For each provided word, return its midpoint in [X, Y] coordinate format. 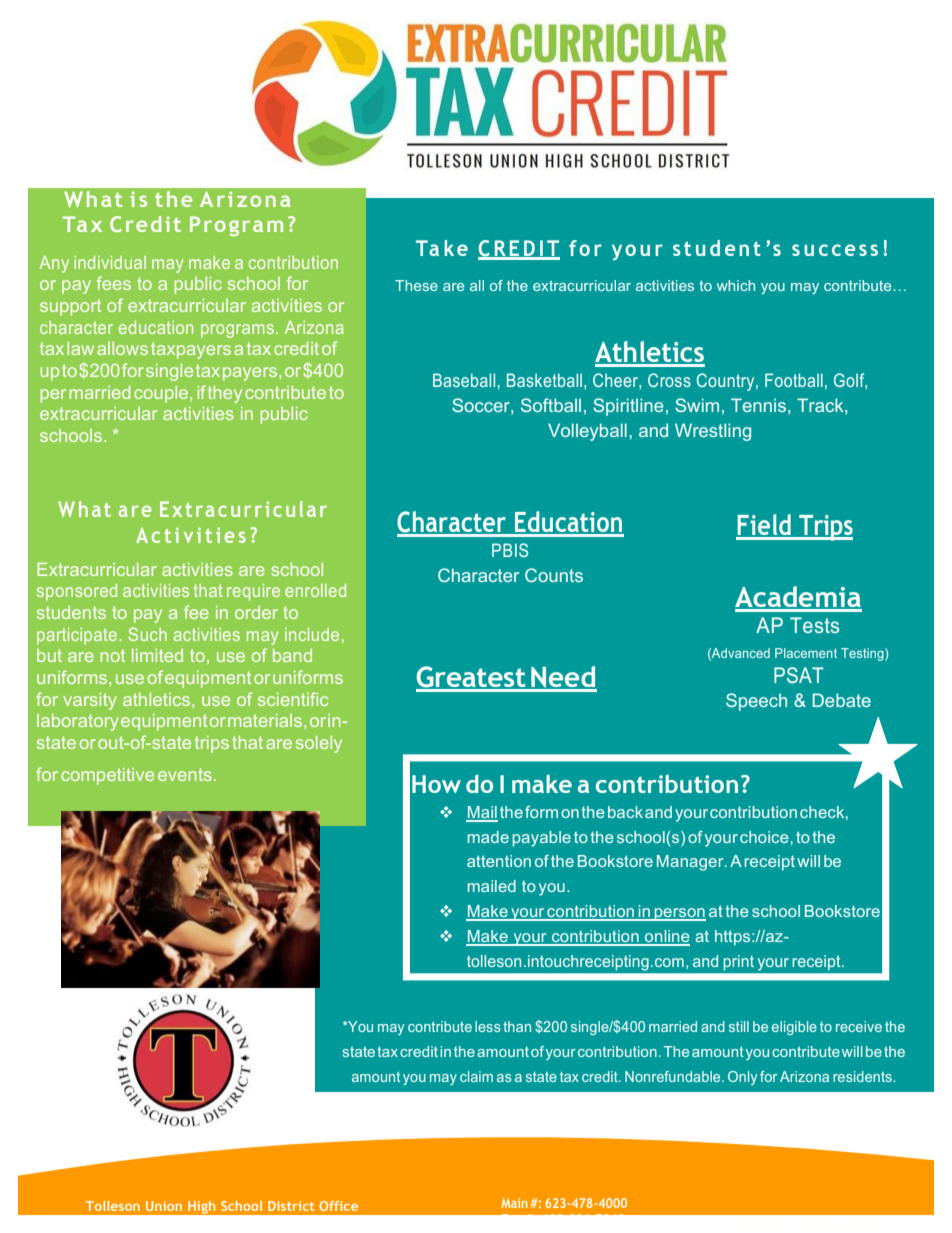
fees [114, 283]
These [416, 285]
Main [514, 1203]
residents [863, 1076]
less [488, 1026]
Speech [756, 702]
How [436, 784]
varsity [90, 701]
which [736, 285]
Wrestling [713, 432]
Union [164, 1206]
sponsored [77, 592]
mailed [492, 886]
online [666, 937]
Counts [554, 575]
